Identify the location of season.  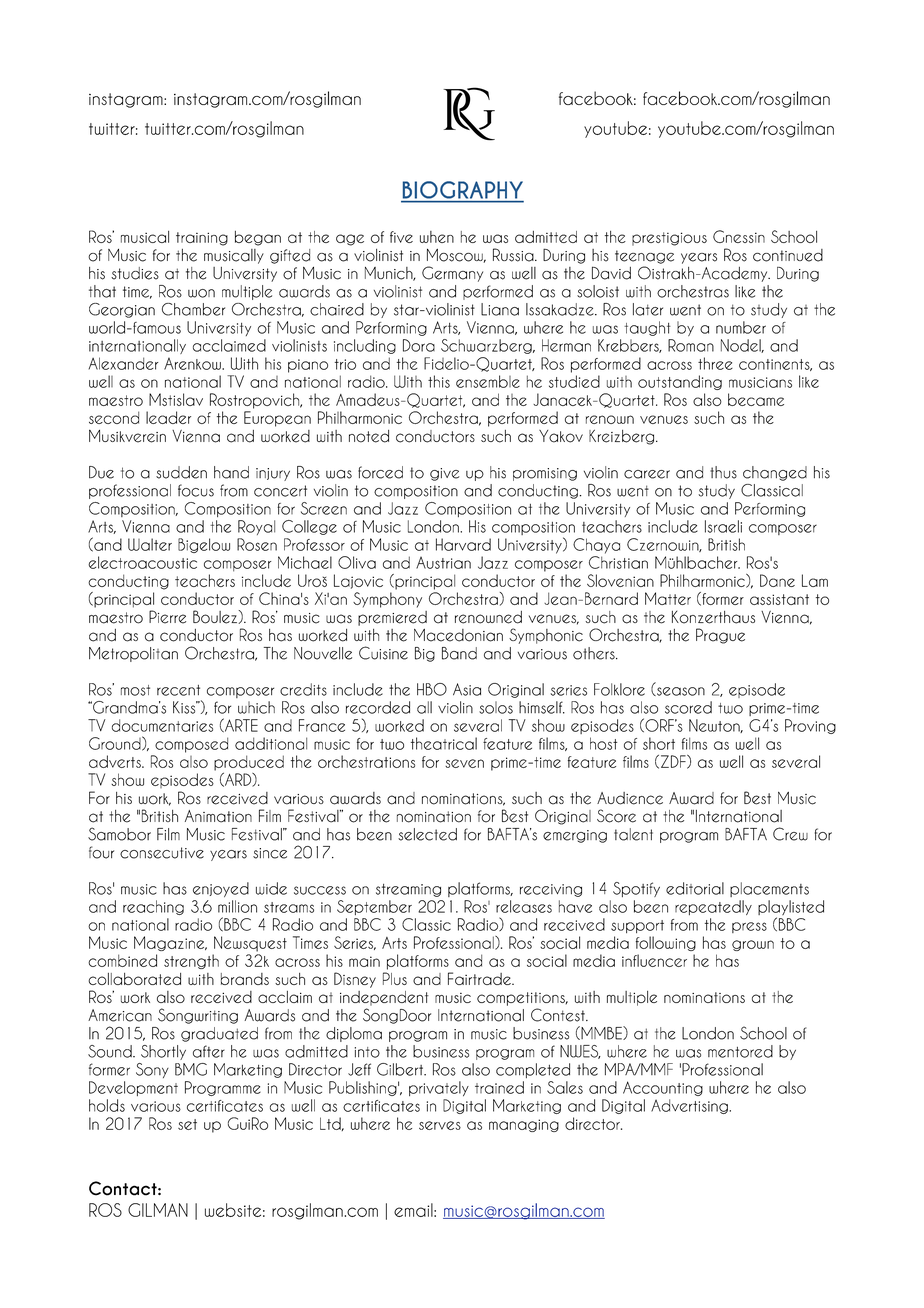
(680, 691).
